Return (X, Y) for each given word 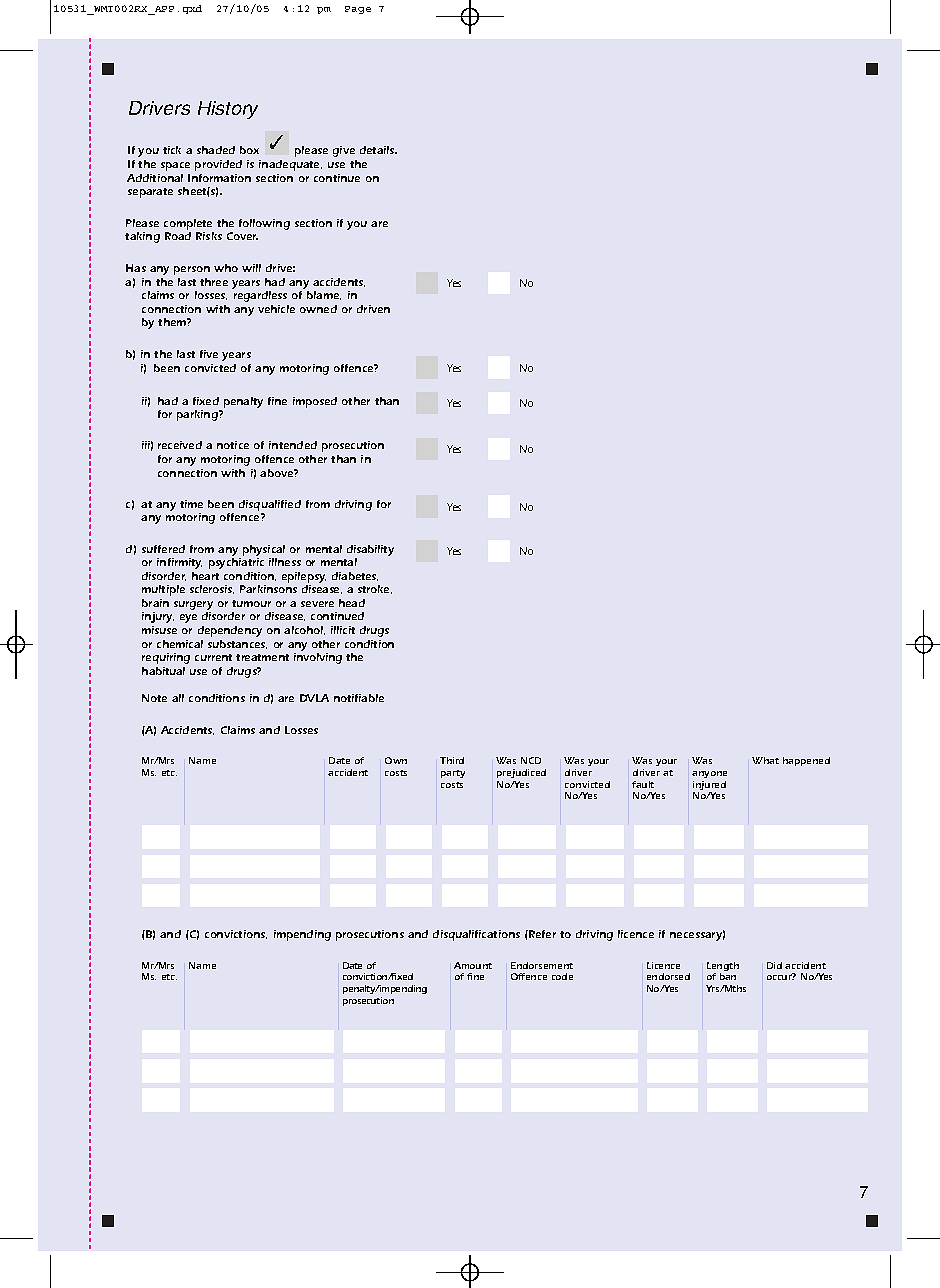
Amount (473, 965)
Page (358, 10)
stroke (375, 589)
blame (324, 295)
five (209, 354)
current (213, 657)
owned (318, 309)
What (765, 760)
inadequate (290, 165)
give (344, 151)
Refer (541, 934)
